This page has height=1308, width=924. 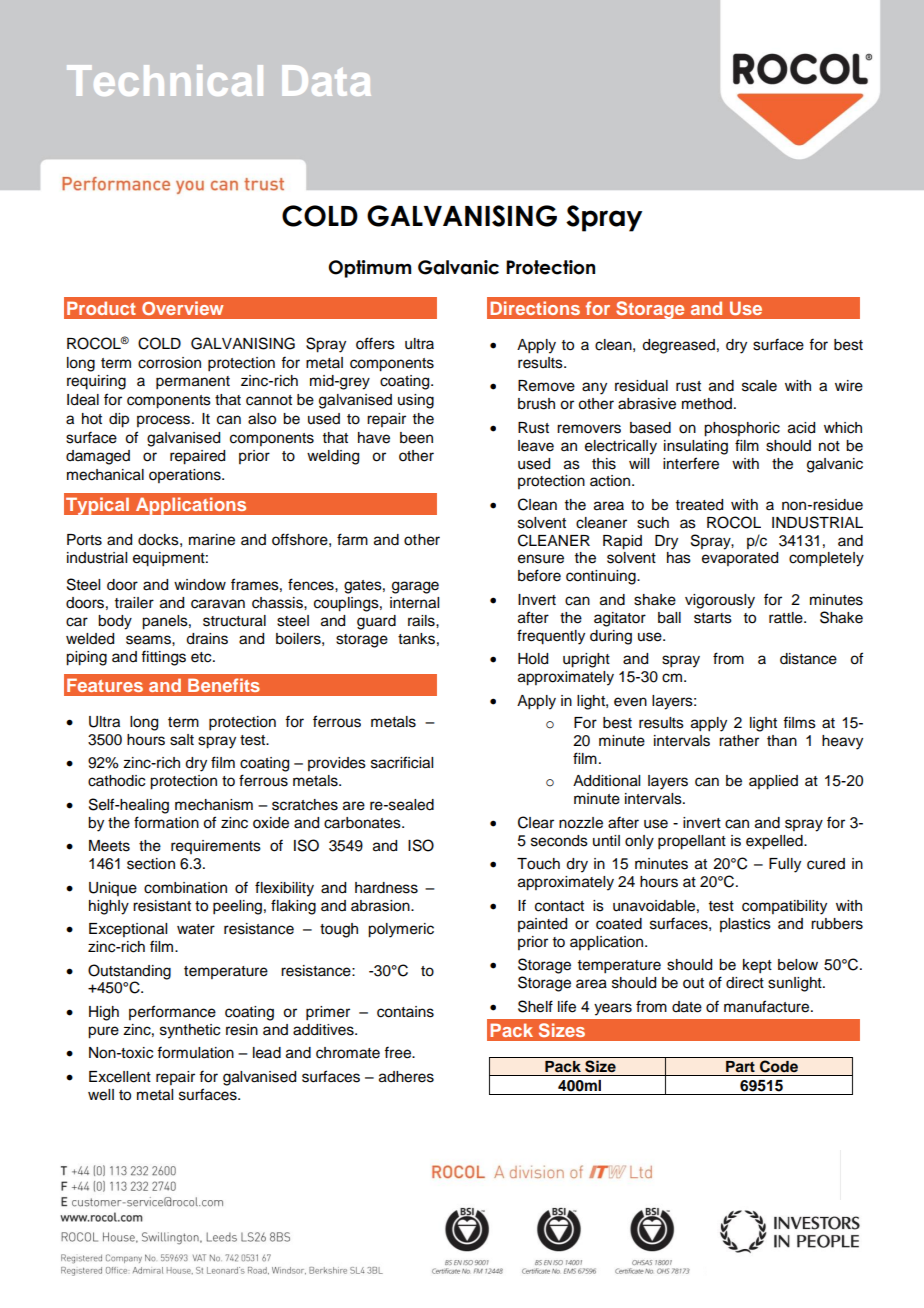 I want to click on scale, so click(x=759, y=386).
